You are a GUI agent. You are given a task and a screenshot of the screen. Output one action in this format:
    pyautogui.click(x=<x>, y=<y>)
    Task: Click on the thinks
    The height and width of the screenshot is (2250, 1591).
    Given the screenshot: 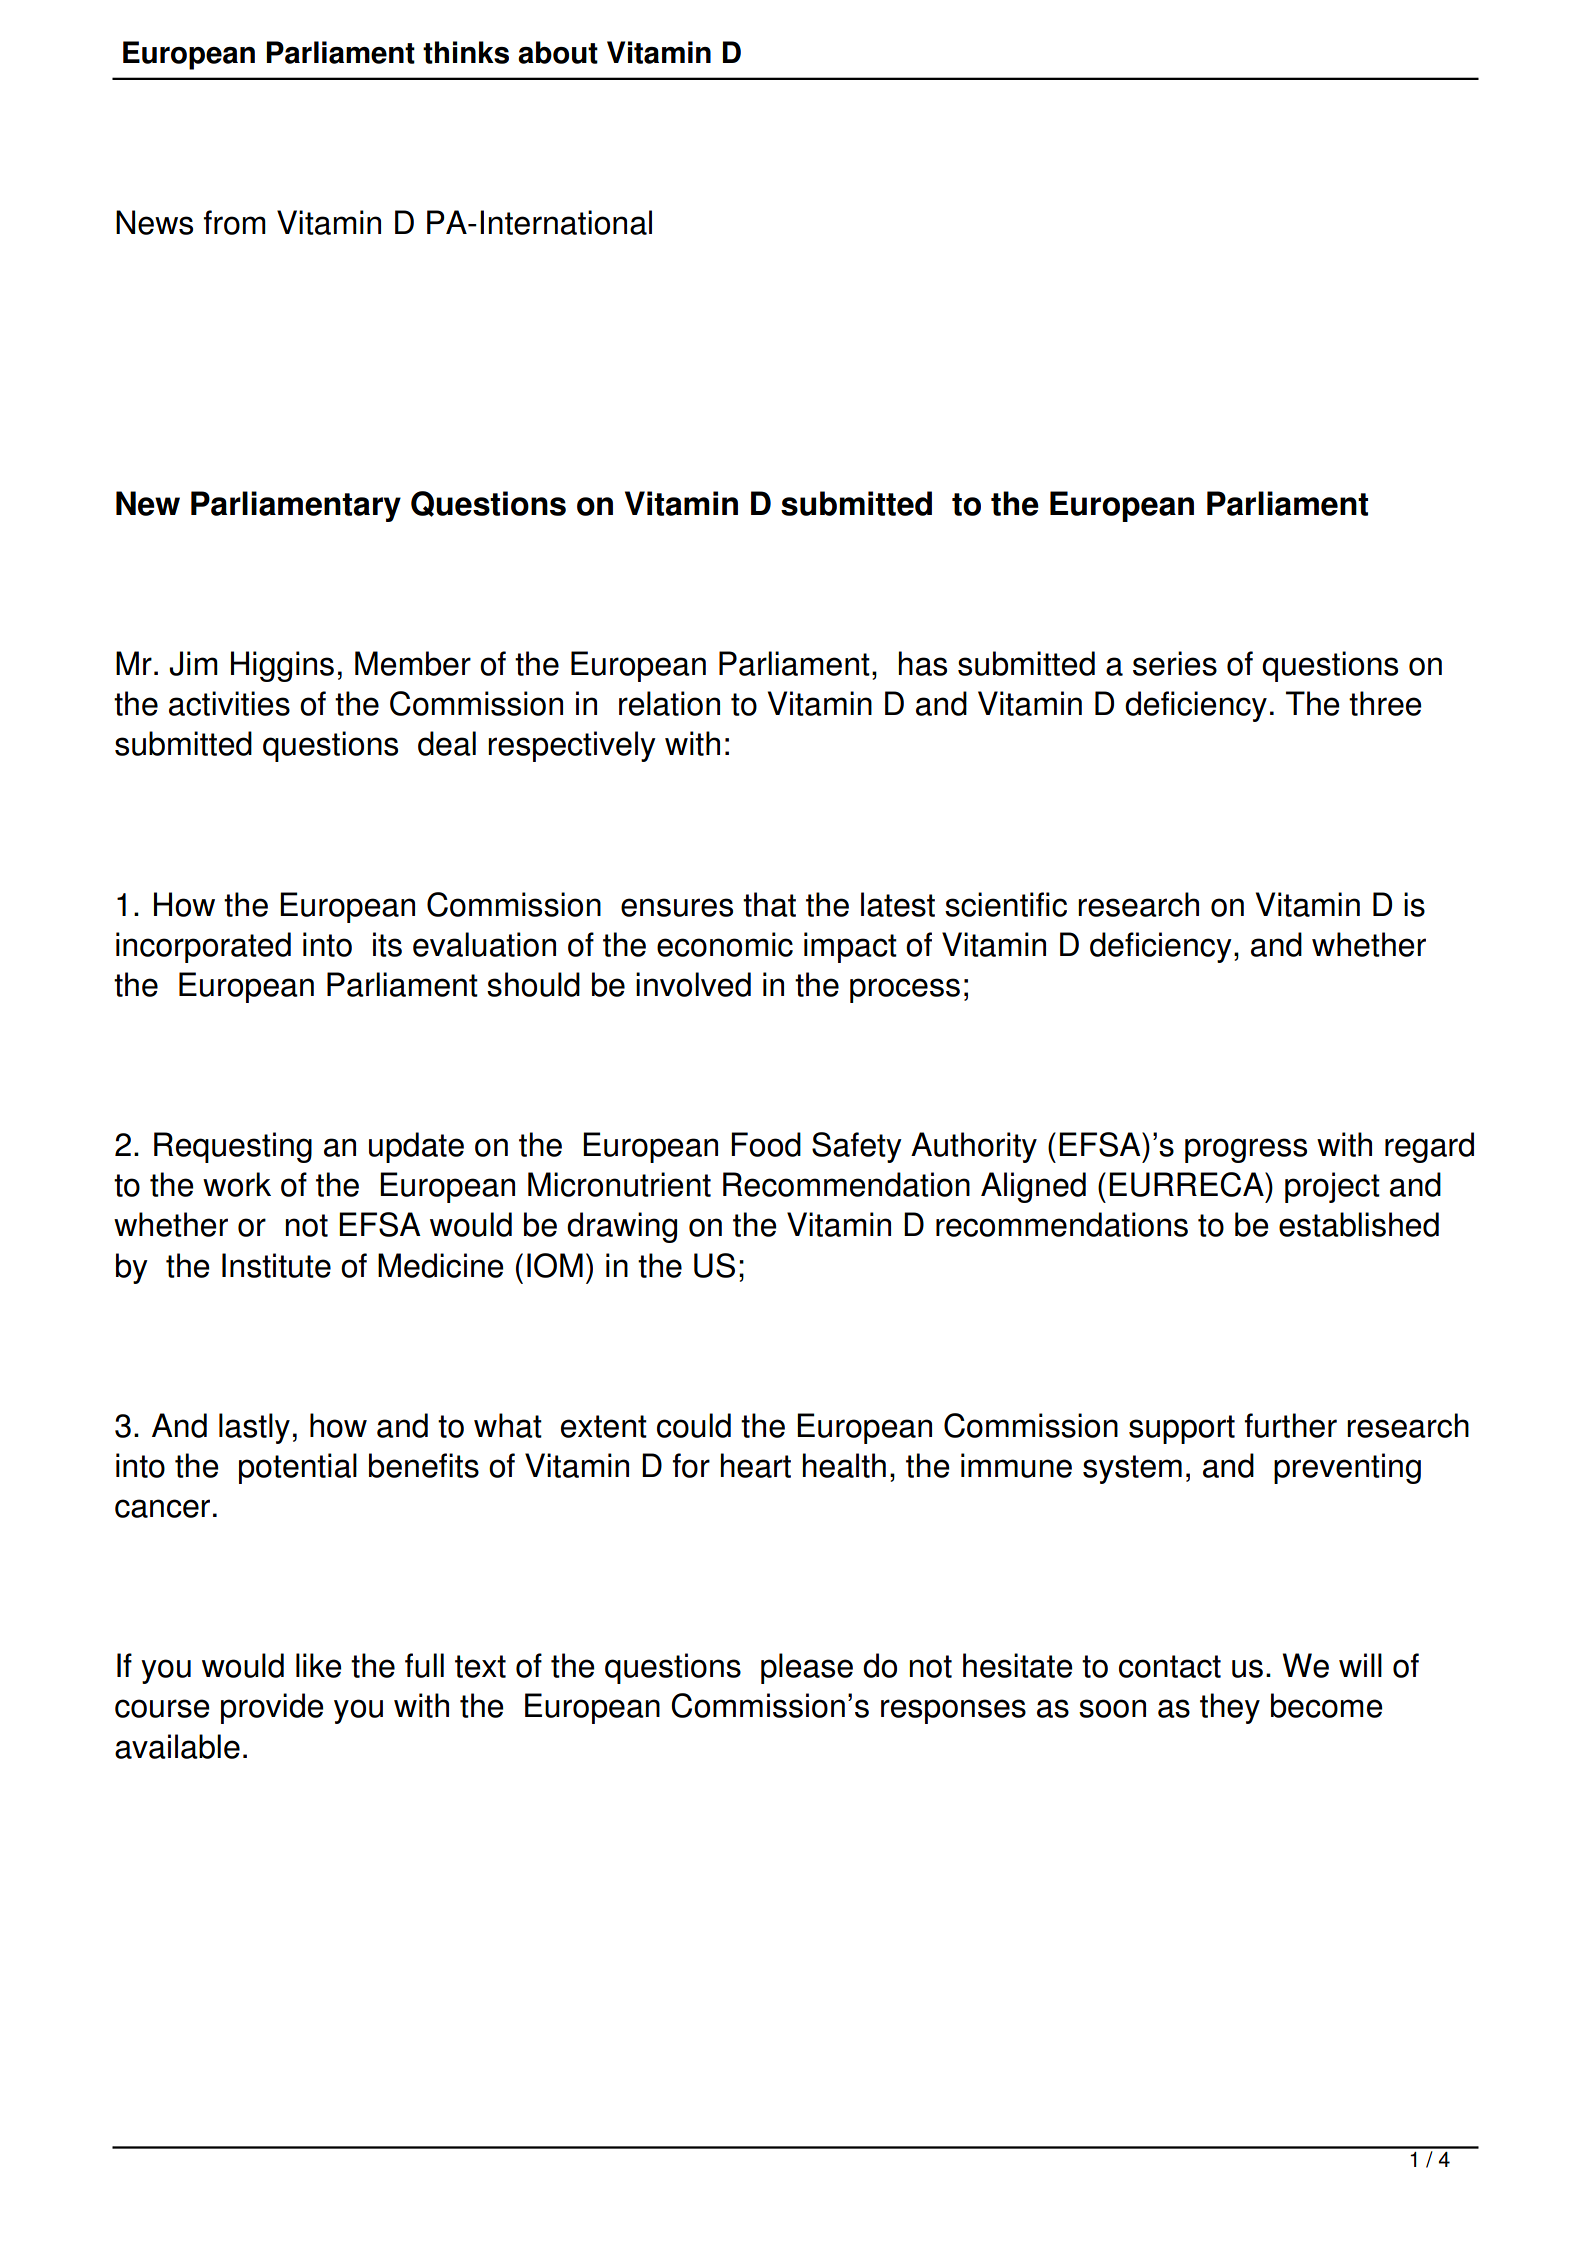 What is the action you would take?
    pyautogui.click(x=466, y=52)
